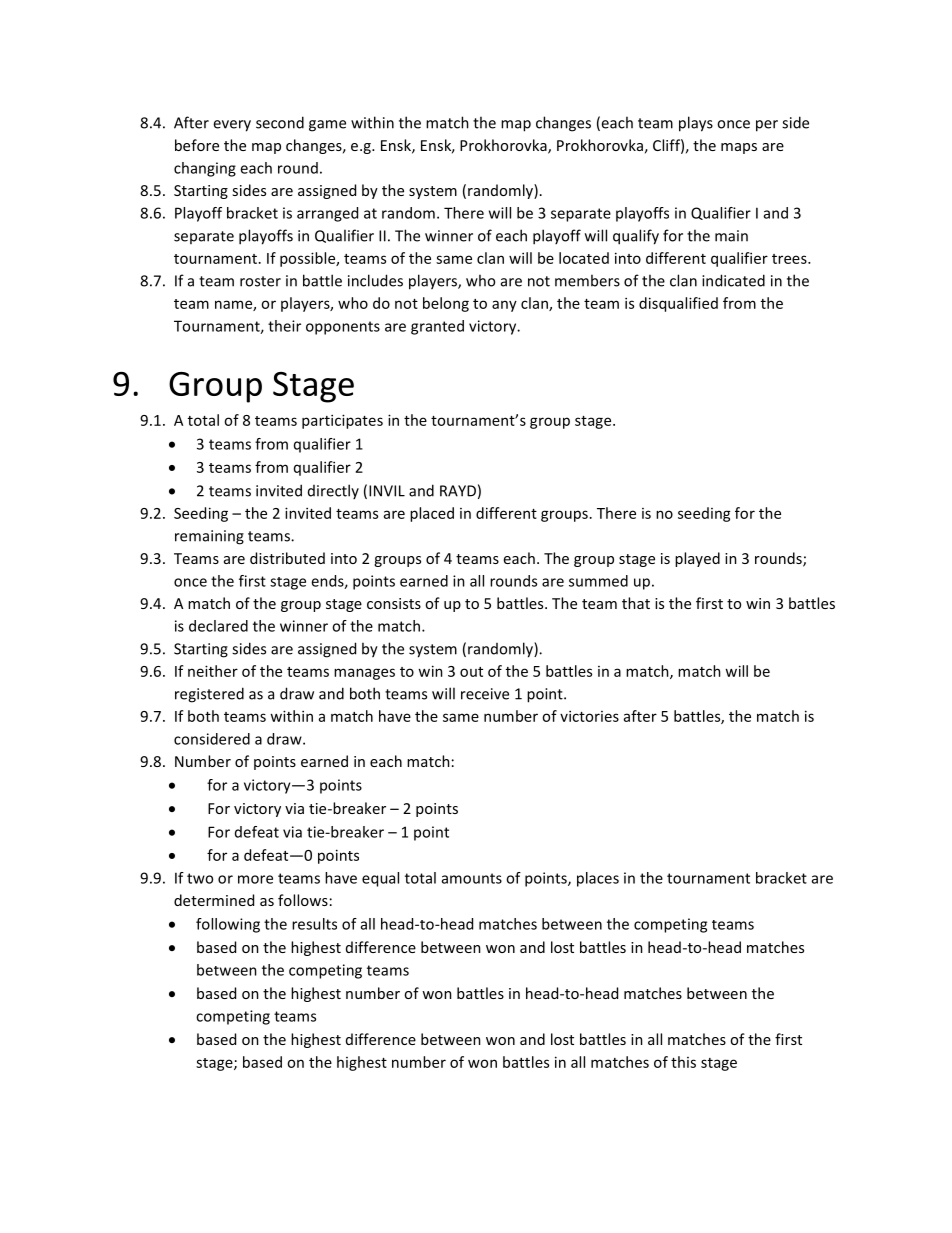  What do you see at coordinates (394, 603) in the page?
I see `consists` at bounding box center [394, 603].
